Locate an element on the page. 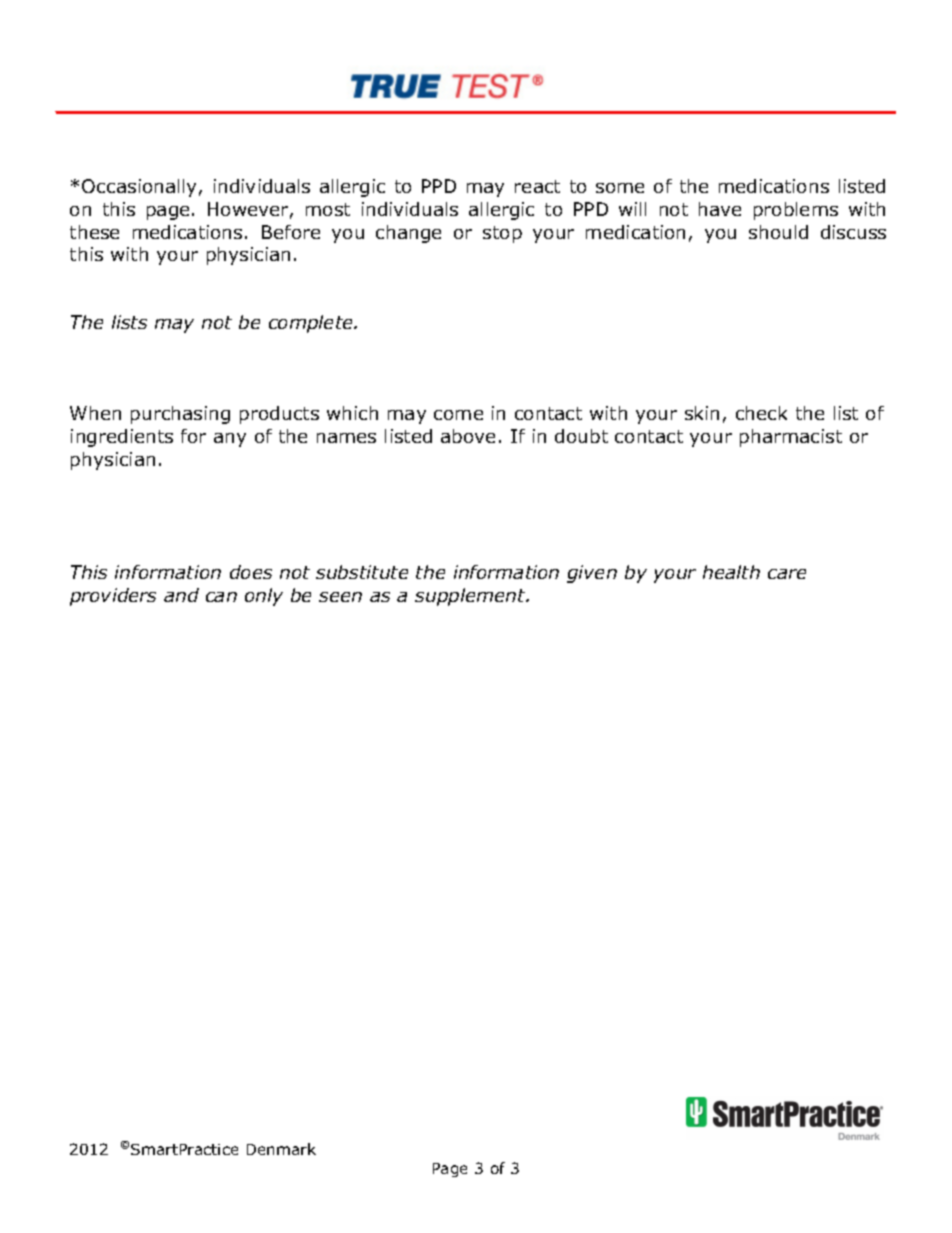 The height and width of the document is (1233, 952). and is located at coordinates (181, 595).
